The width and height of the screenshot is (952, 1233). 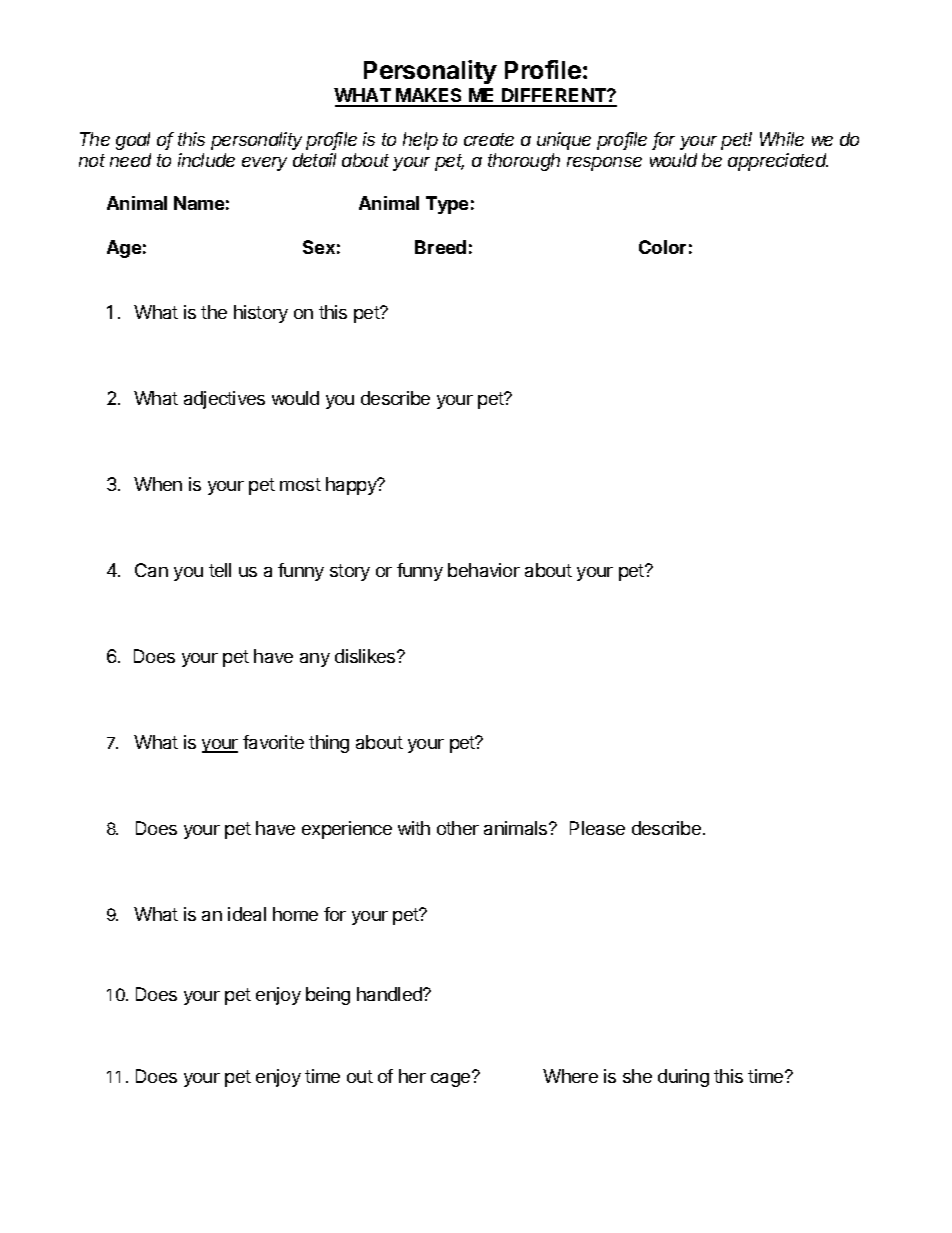 I want to click on goal, so click(x=133, y=141).
